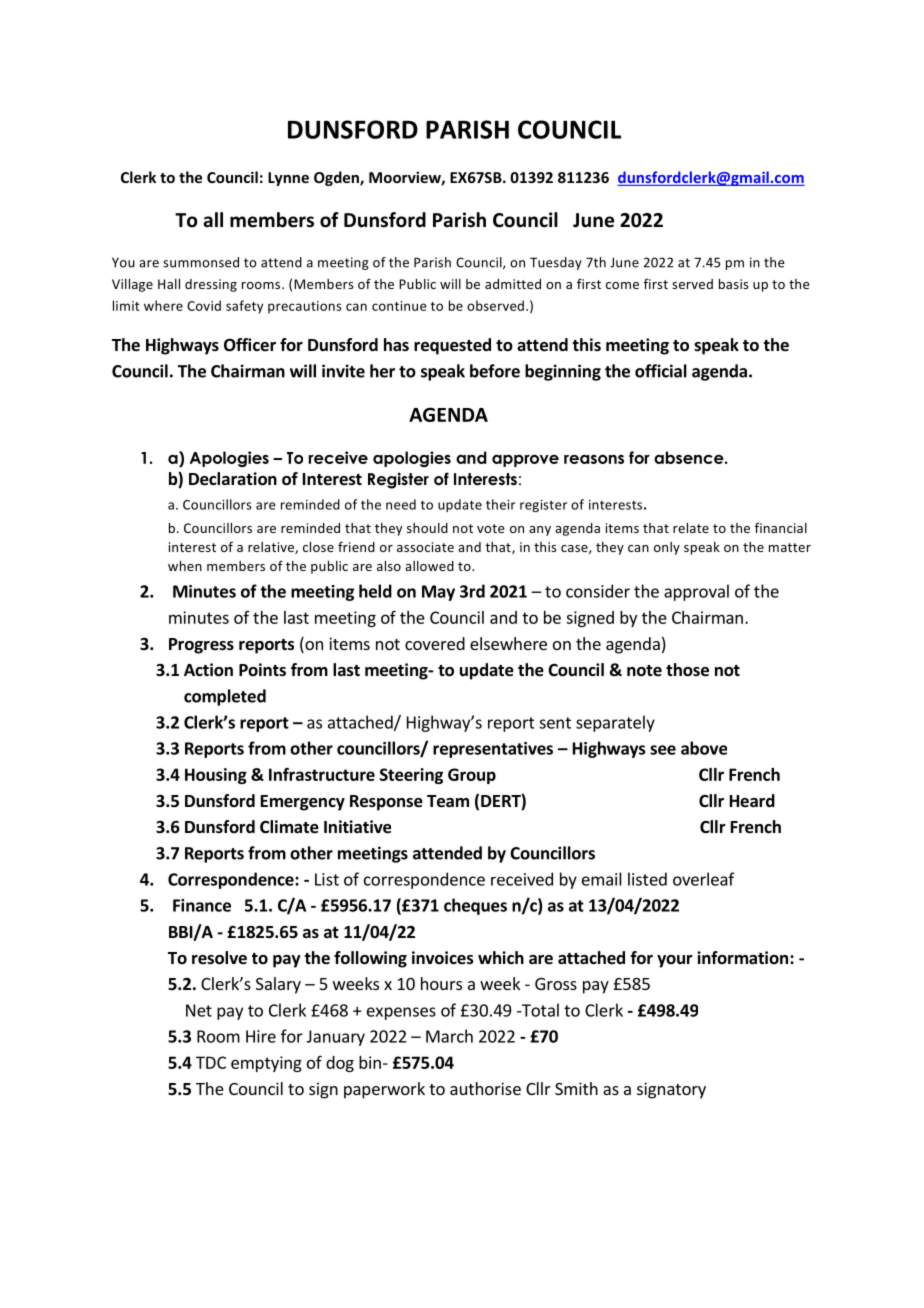 This screenshot has height=1308, width=924. I want to click on their, so click(500, 504).
